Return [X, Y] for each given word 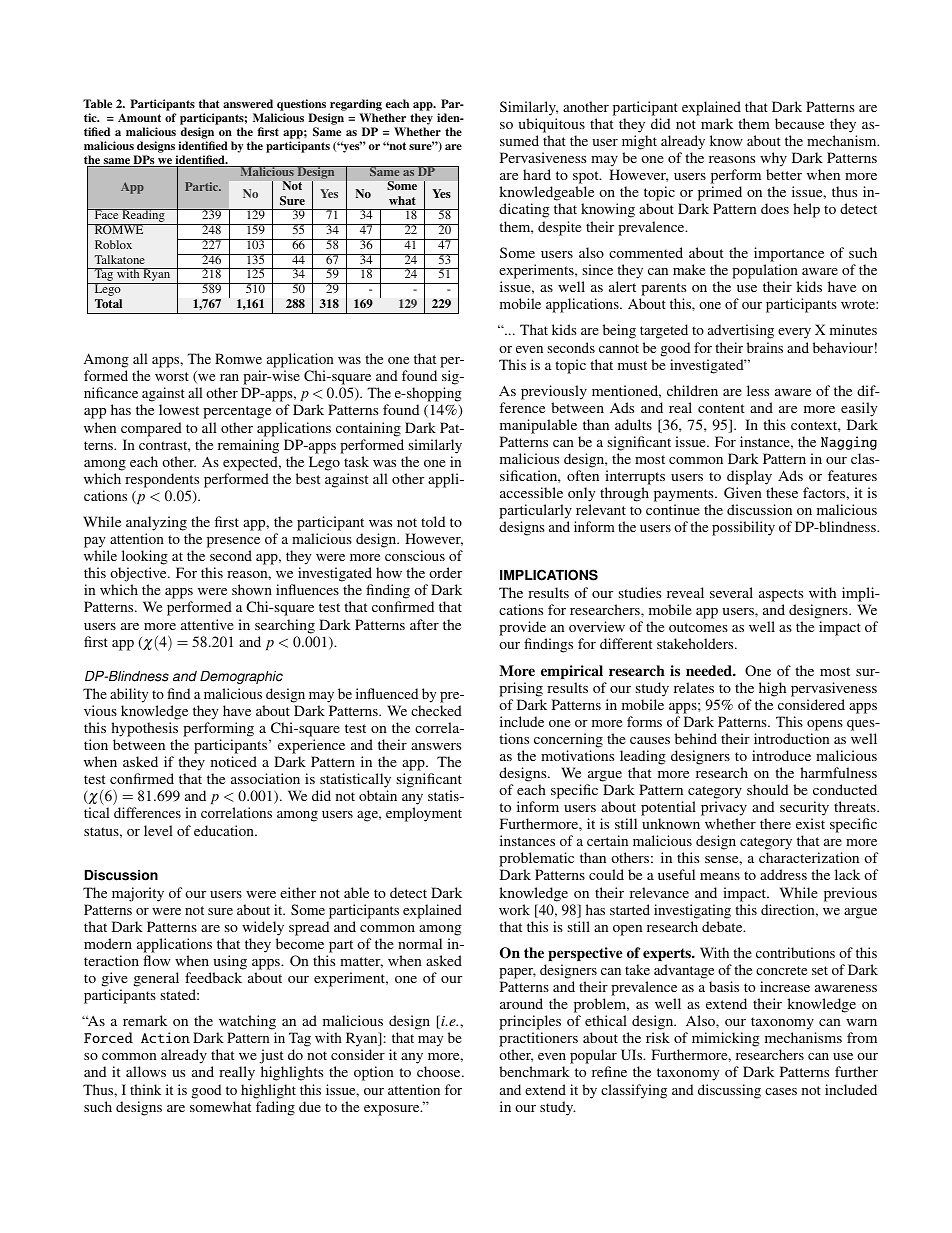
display [750, 479]
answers [436, 746]
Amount [139, 117]
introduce [781, 755]
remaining [248, 446]
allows [146, 1071]
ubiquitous [551, 125]
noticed [234, 761]
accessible [531, 492]
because [799, 123]
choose [440, 1071]
